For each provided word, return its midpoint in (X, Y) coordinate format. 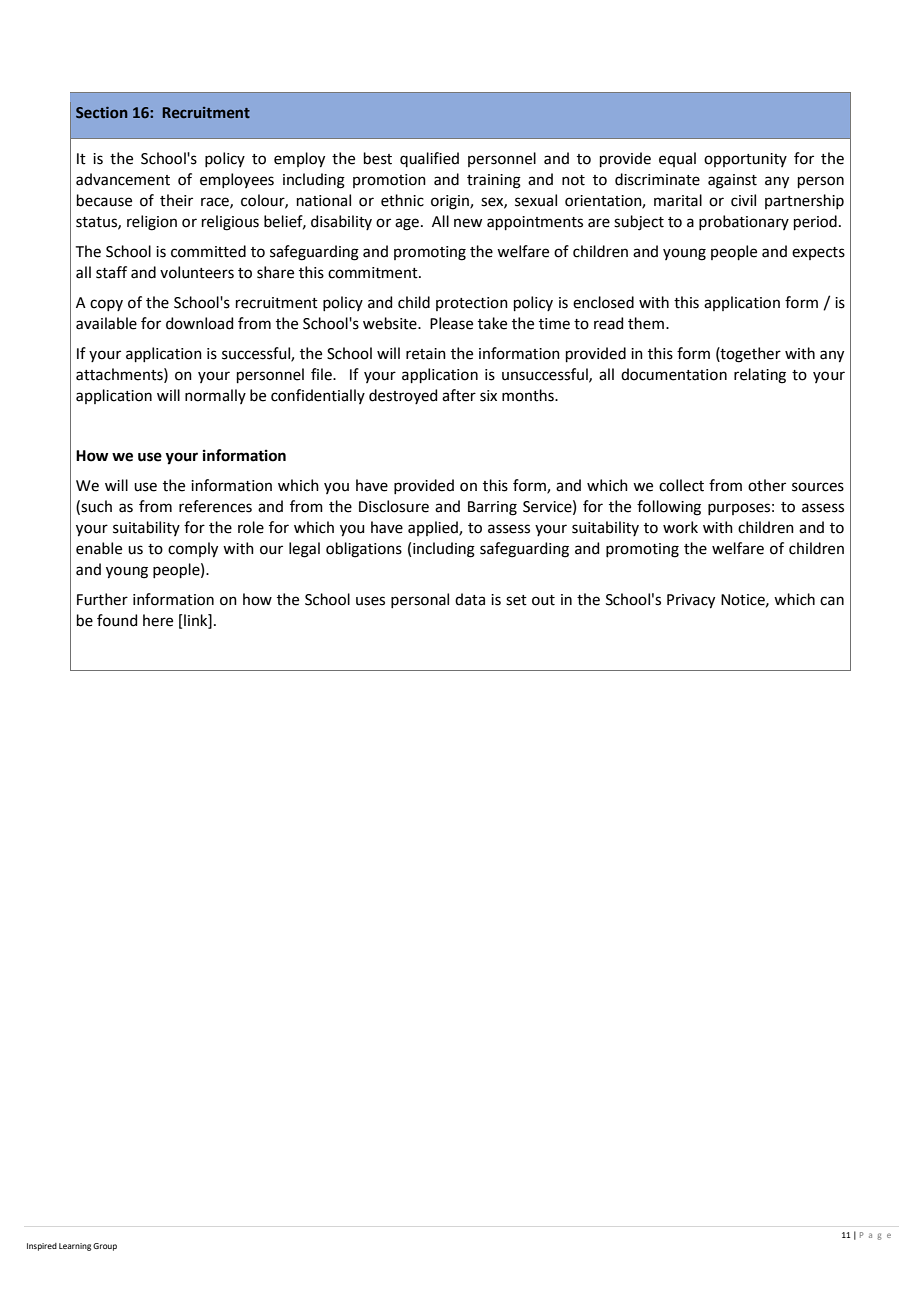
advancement (123, 179)
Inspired (42, 1247)
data (470, 599)
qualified (429, 159)
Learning (75, 1247)
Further (102, 599)
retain (426, 354)
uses (370, 601)
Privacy (691, 601)
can (832, 601)
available (106, 323)
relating (760, 376)
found (117, 620)
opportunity (745, 160)
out (543, 600)
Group (105, 1247)
